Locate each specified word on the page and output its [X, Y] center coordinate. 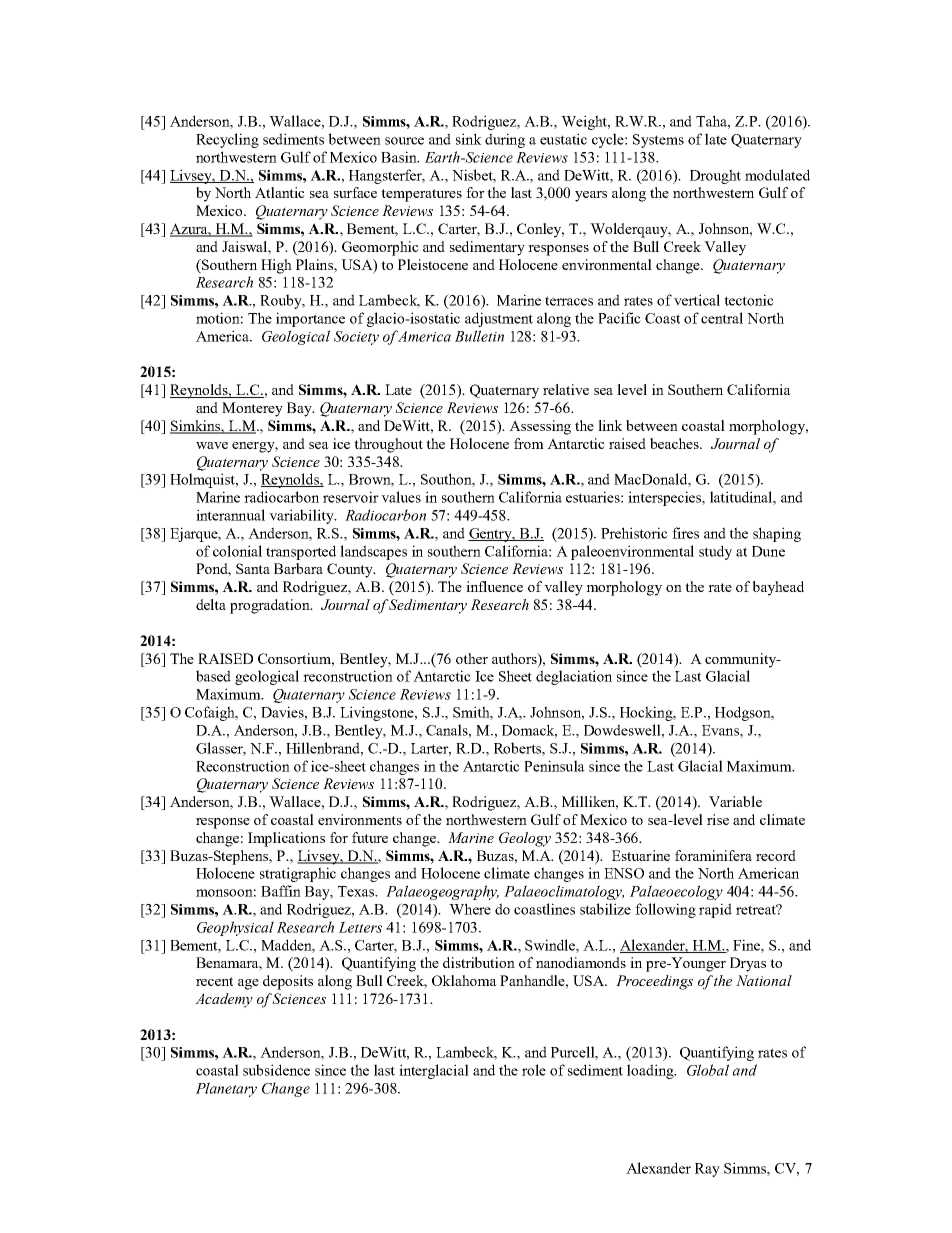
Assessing [540, 427]
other [472, 658]
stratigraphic [298, 874]
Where [470, 909]
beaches [675, 443]
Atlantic [280, 192]
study [715, 552]
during [505, 140]
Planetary [226, 1089]
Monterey [252, 409]
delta [211, 604]
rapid [715, 910]
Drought [715, 176]
